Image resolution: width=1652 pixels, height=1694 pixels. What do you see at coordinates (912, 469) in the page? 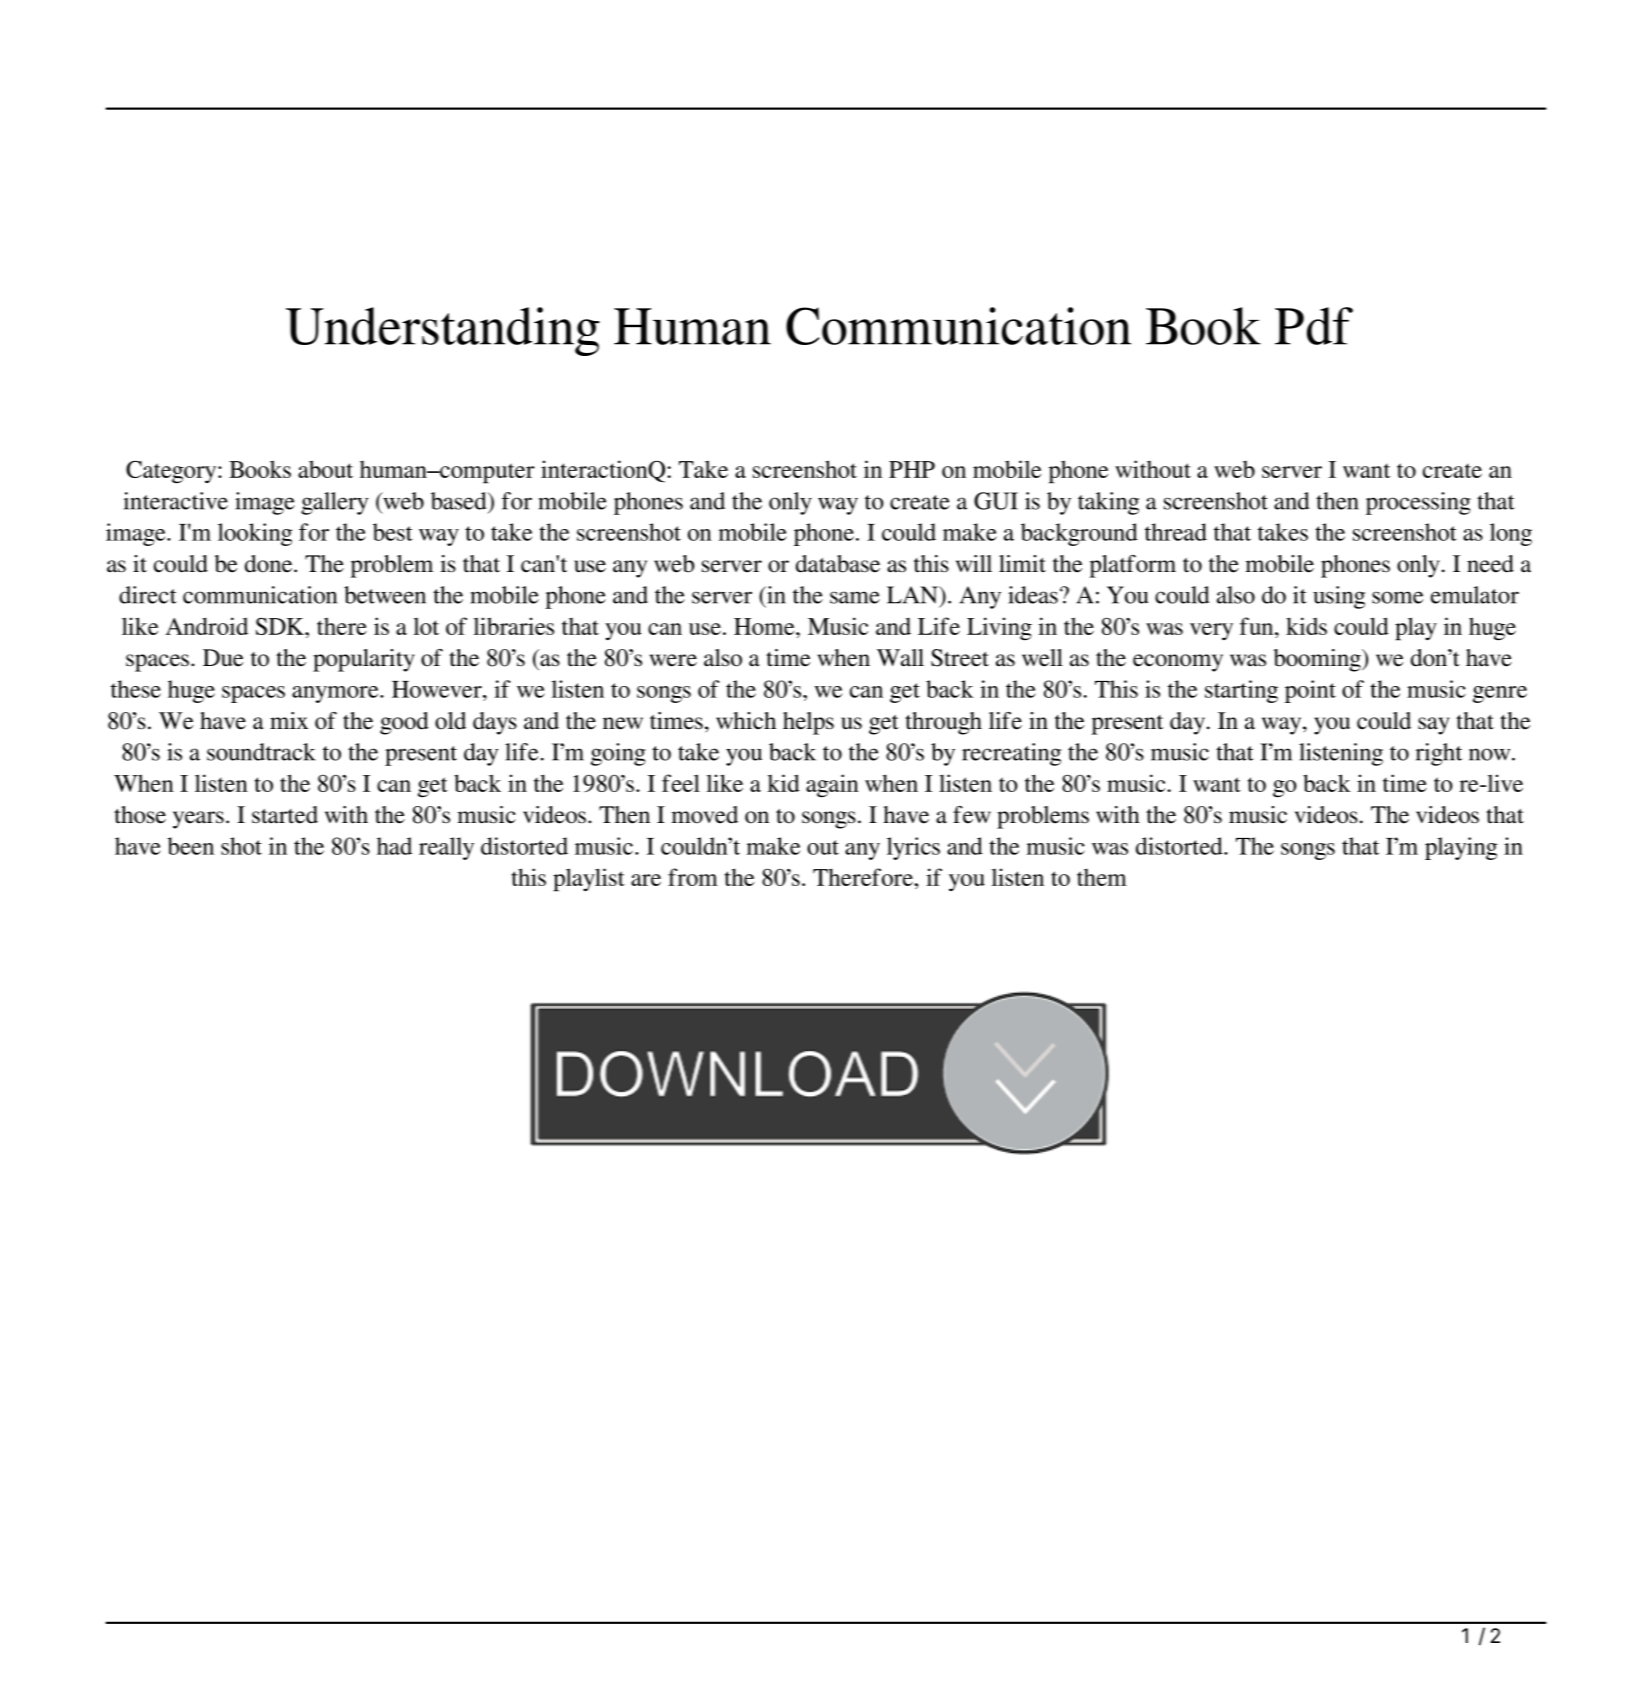
I see `PHP` at bounding box center [912, 469].
